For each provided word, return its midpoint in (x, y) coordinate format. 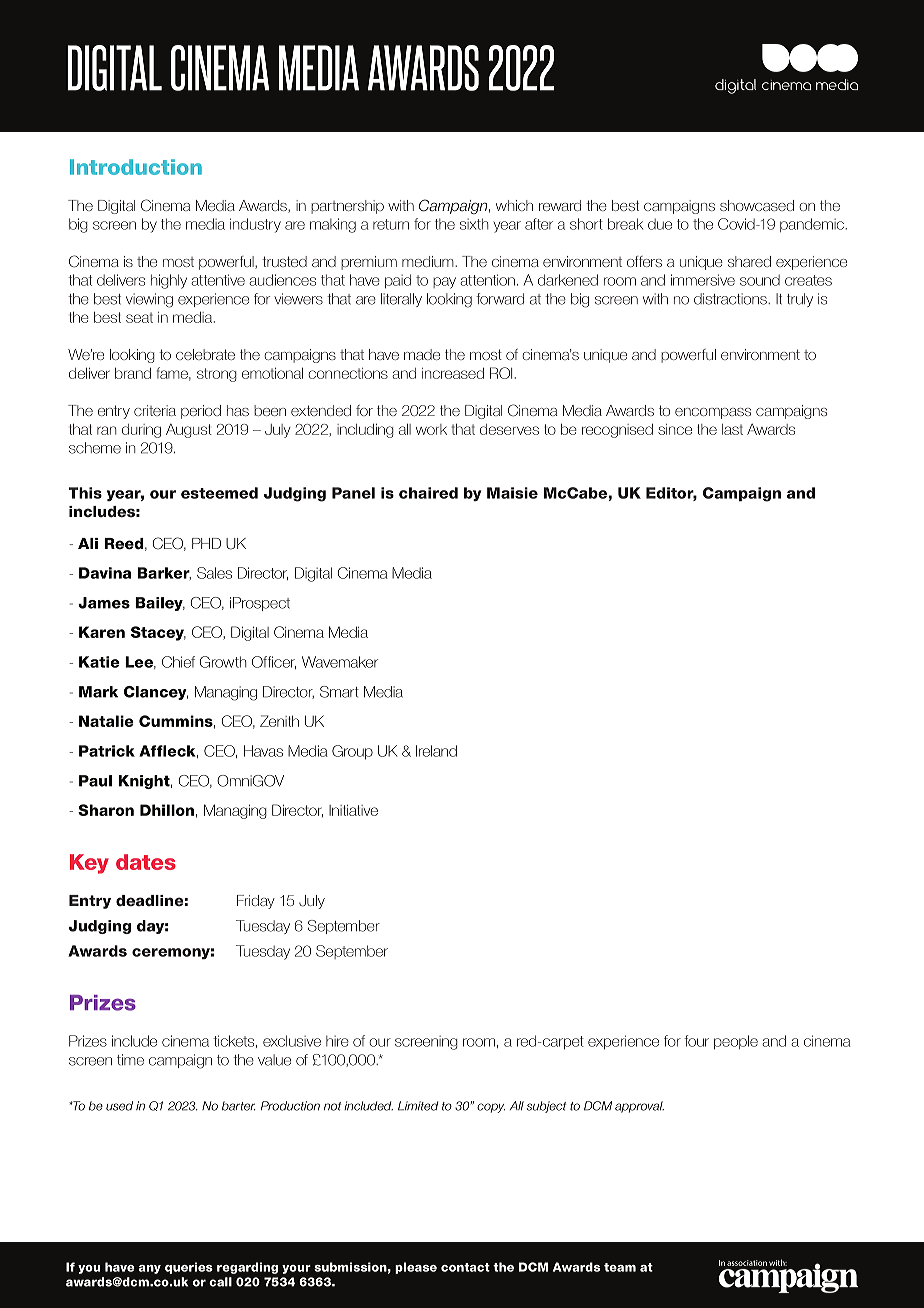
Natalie (106, 721)
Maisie (512, 493)
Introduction (136, 167)
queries (189, 1268)
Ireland (436, 751)
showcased (757, 205)
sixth (474, 224)
